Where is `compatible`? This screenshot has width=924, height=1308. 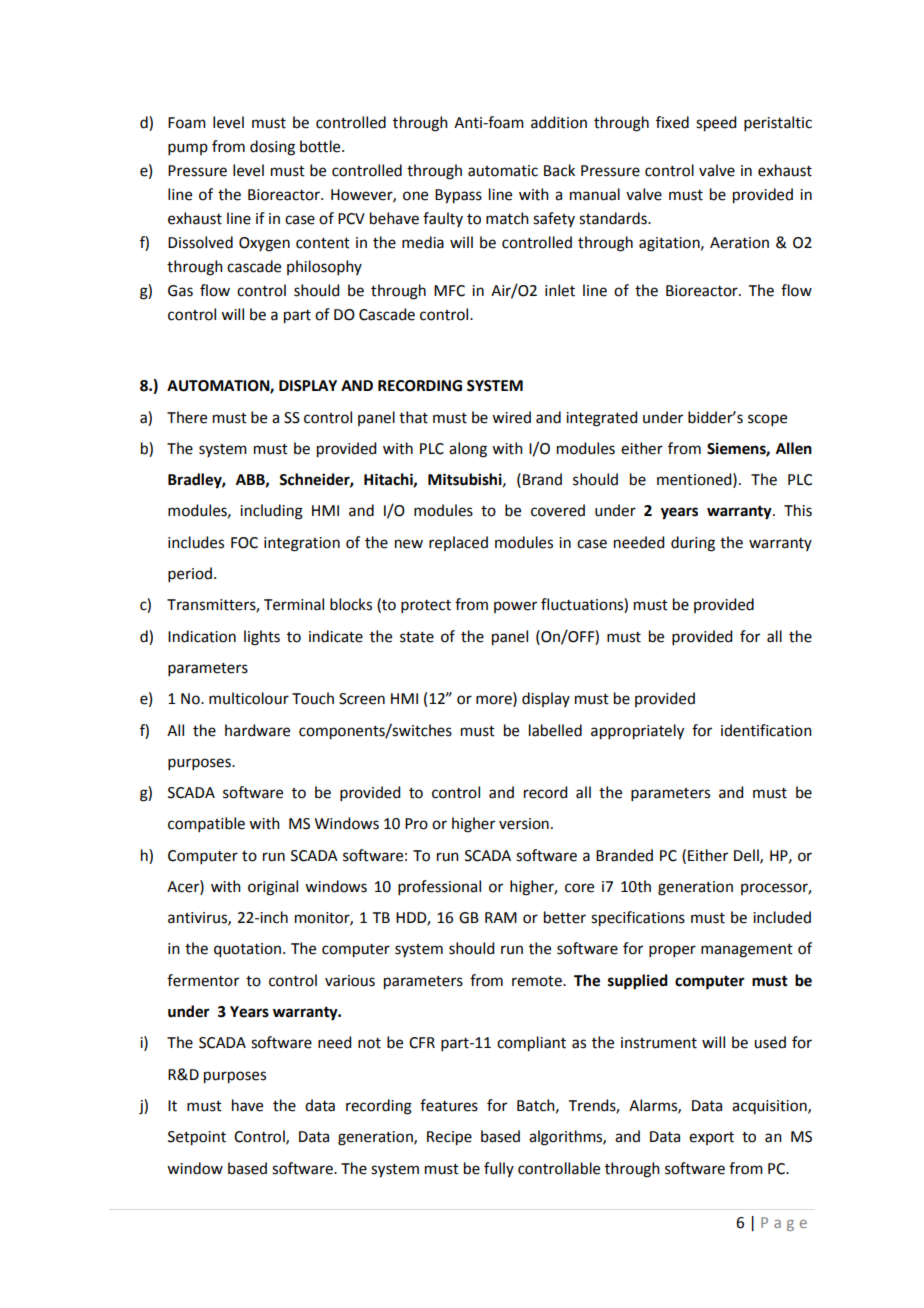
compatible is located at coordinates (206, 824).
